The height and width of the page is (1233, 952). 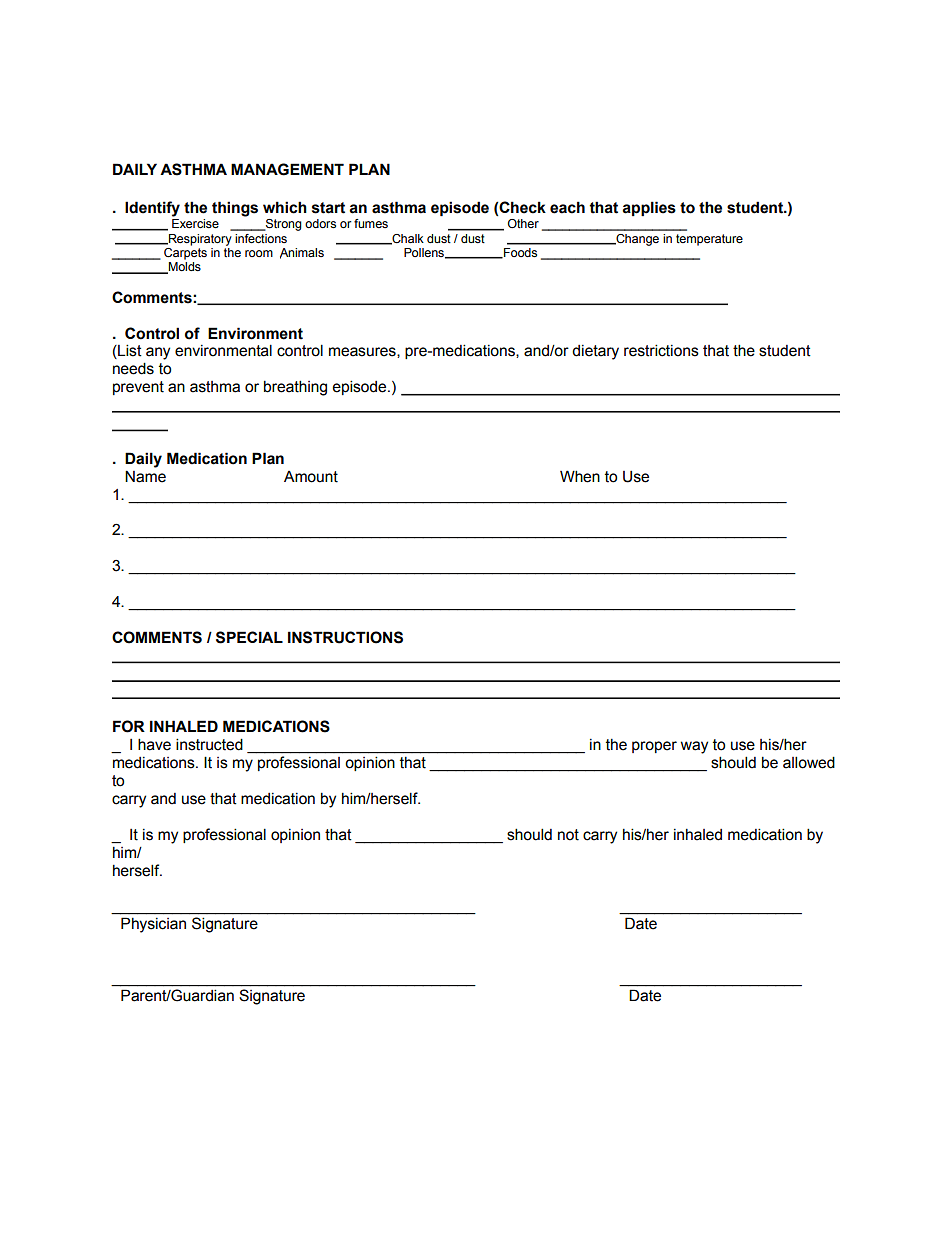 What do you see at coordinates (209, 744) in the page?
I see `instructed` at bounding box center [209, 744].
